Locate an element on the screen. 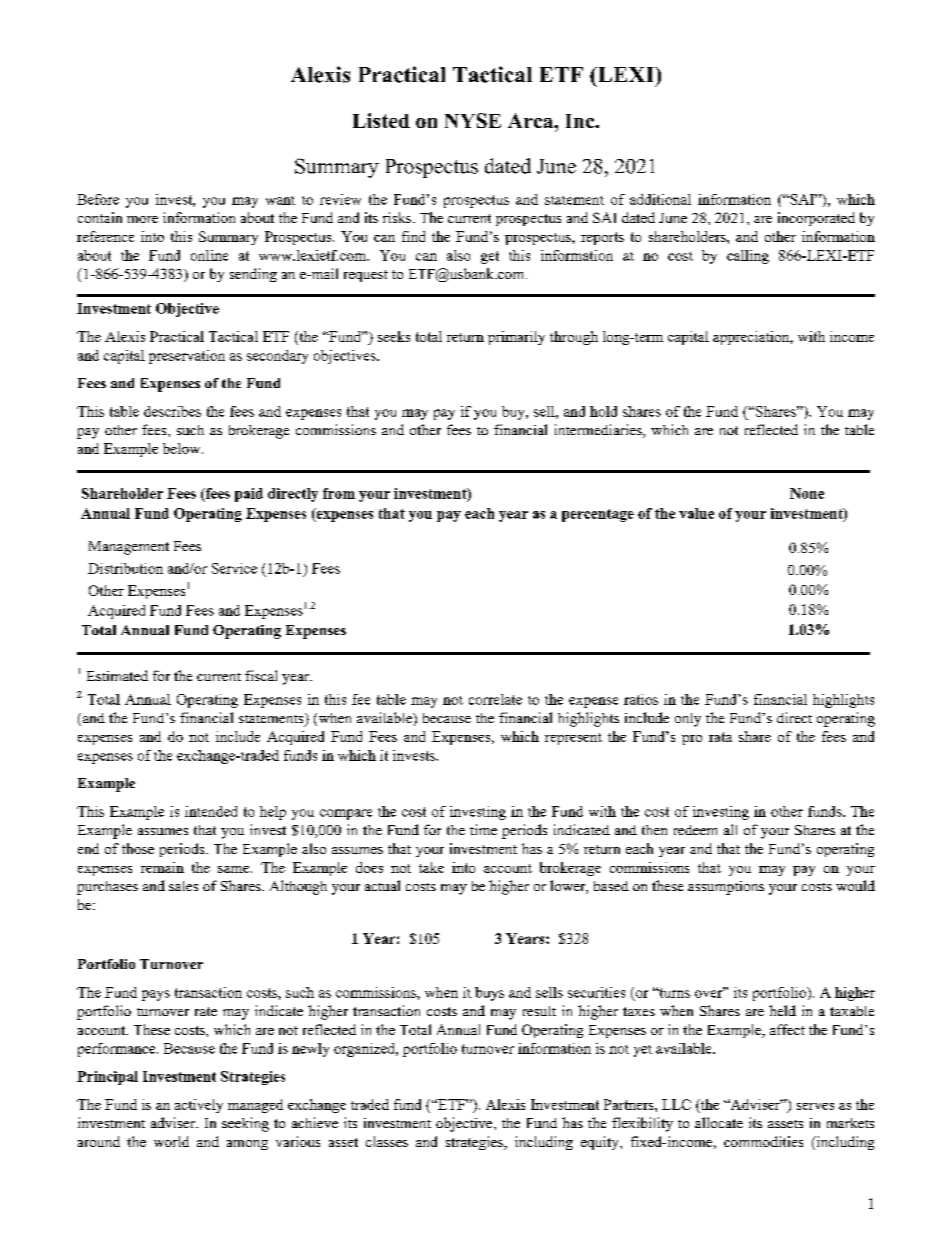 Image resolution: width=952 pixels, height=1233 pixels. NYSE is located at coordinates (473, 120).
